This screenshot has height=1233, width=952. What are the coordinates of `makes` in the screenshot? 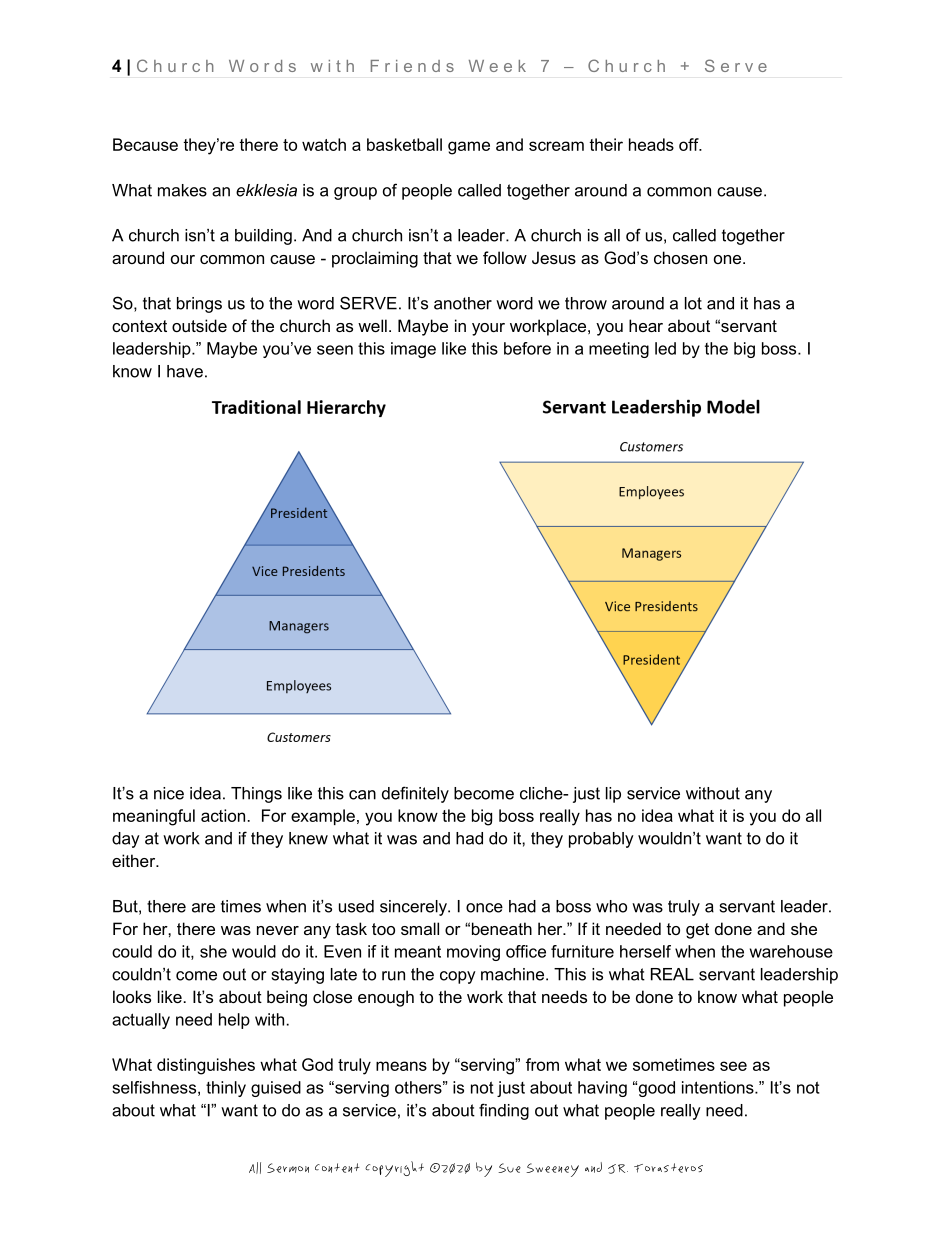 It's located at (182, 190).
